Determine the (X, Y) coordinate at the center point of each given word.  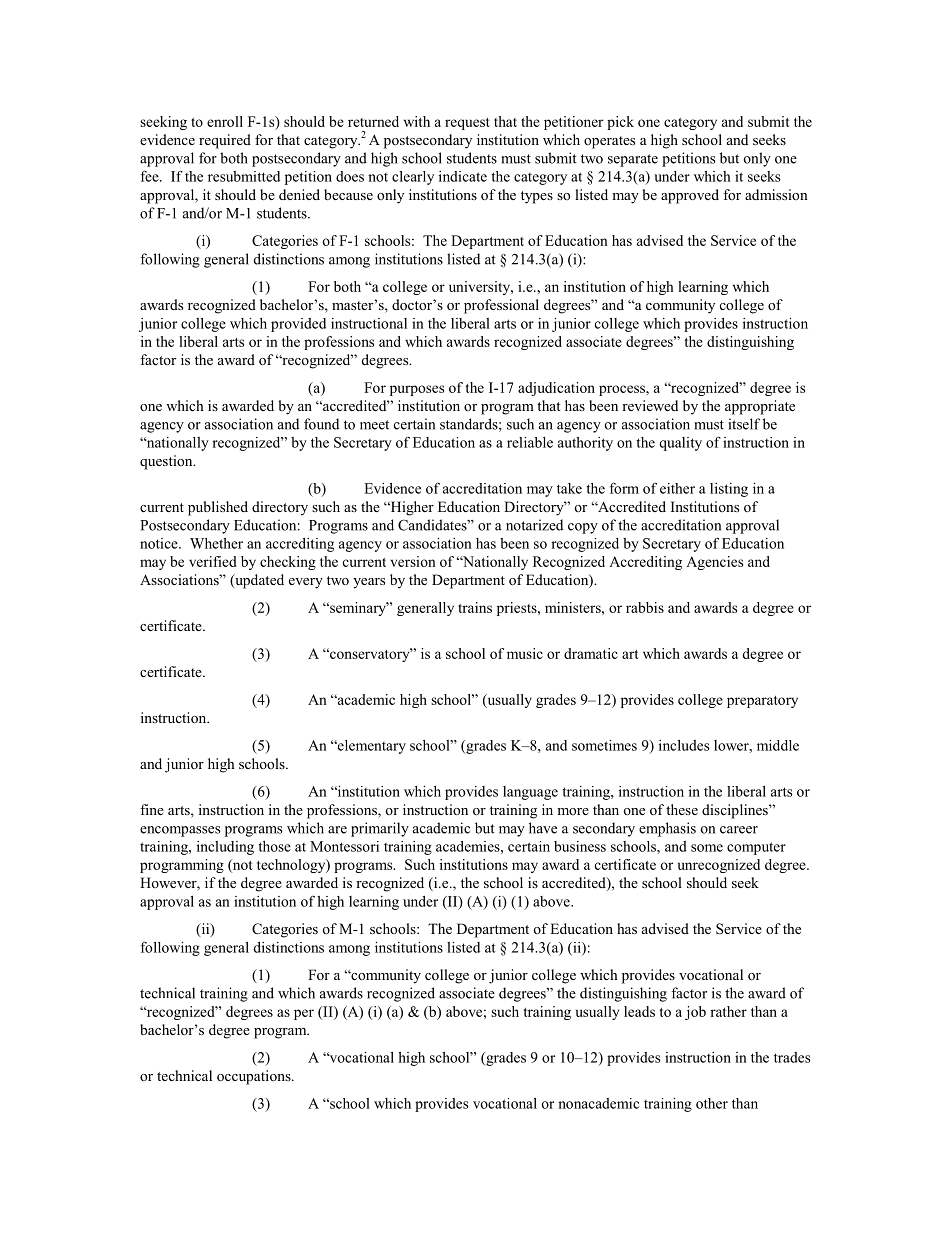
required (225, 141)
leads (639, 1011)
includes (684, 745)
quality (680, 444)
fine (152, 809)
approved (690, 196)
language (530, 793)
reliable (530, 442)
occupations (255, 1077)
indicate (463, 176)
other (712, 1103)
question (167, 462)
